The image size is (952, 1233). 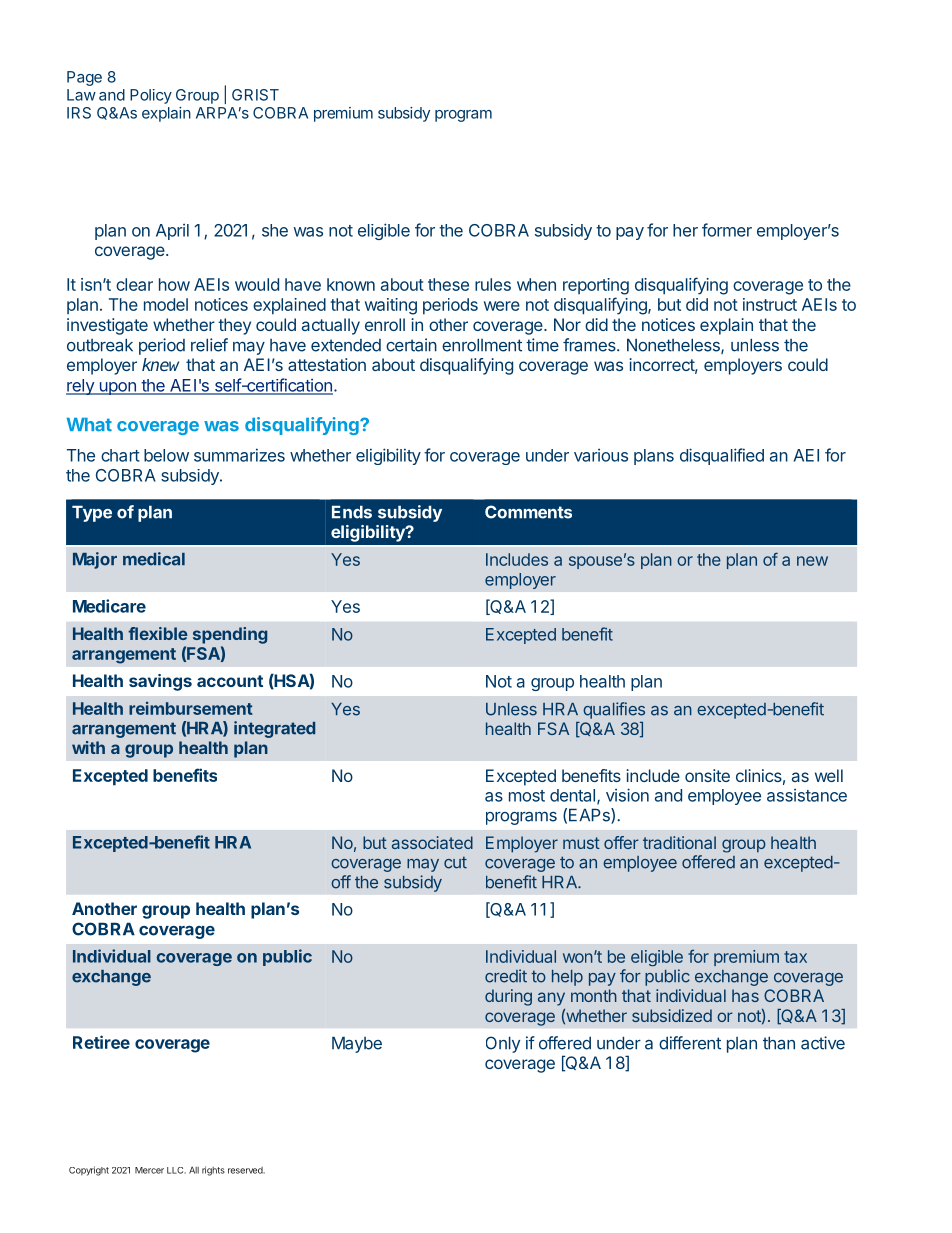 I want to click on Mercer, so click(x=149, y=1170).
